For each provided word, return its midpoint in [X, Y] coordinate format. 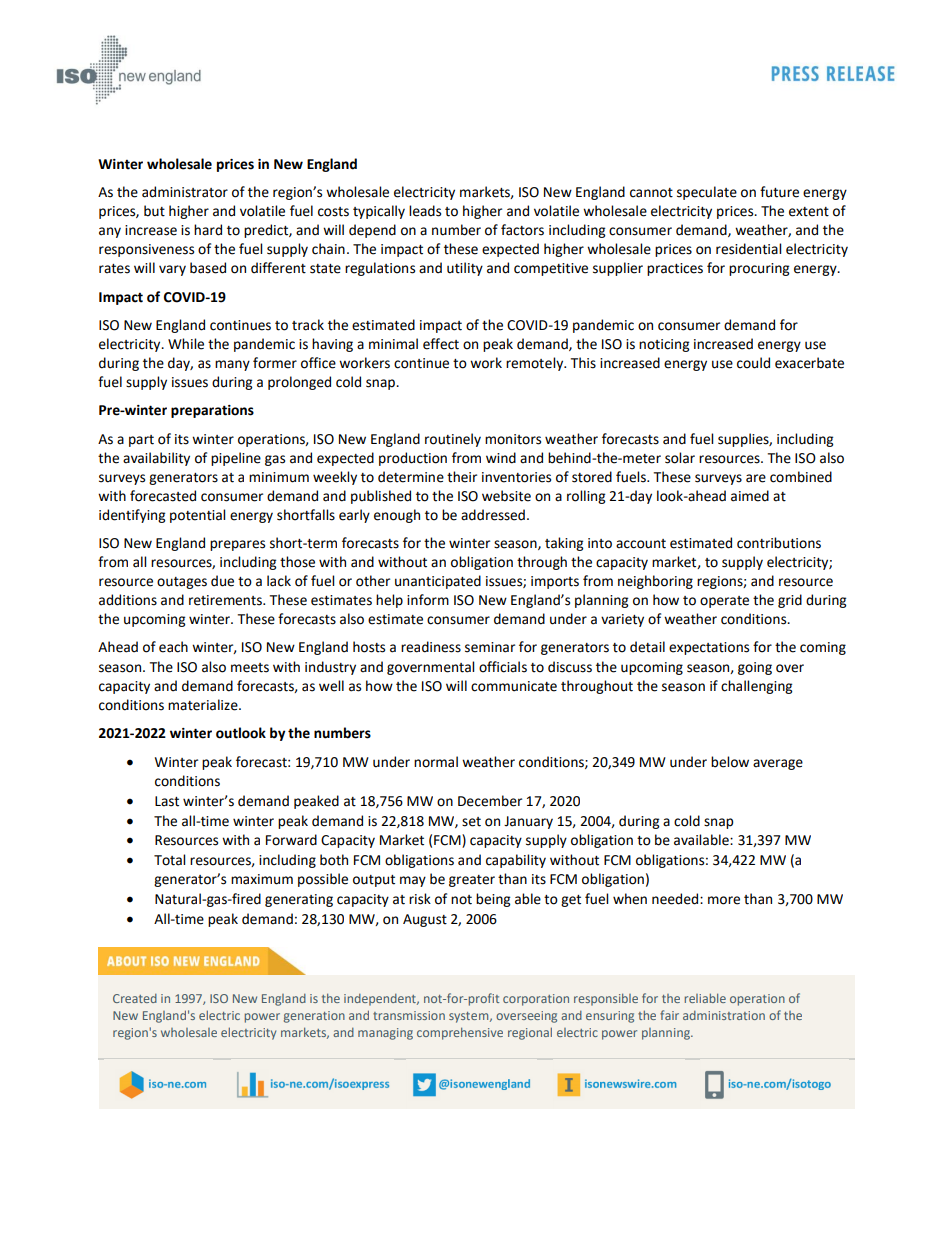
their [462, 477]
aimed [750, 496]
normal [436, 762]
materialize [204, 705]
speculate [707, 193]
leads [425, 211]
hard [208, 230]
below [730, 762]
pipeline [236, 459]
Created [135, 998]
